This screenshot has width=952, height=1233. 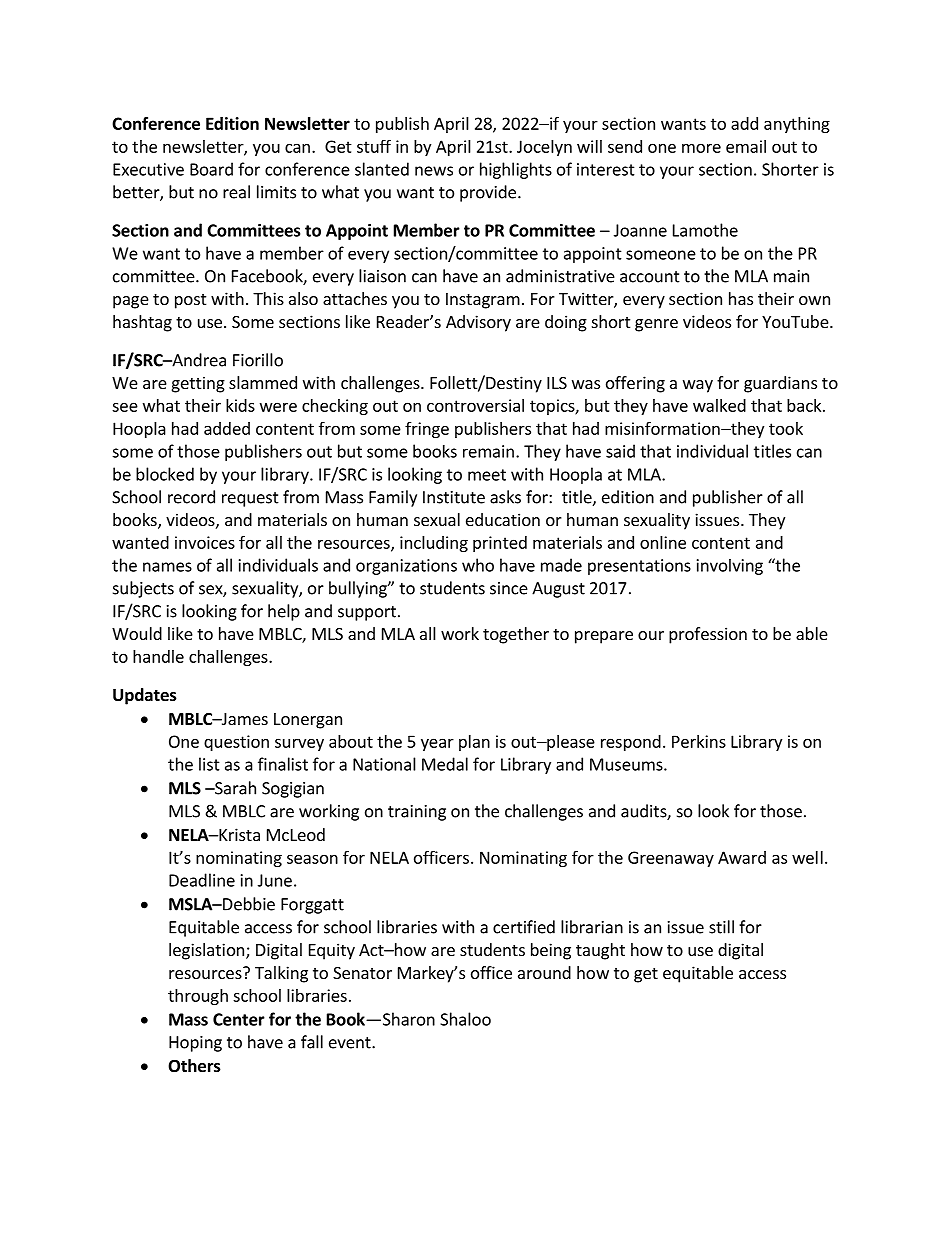 What do you see at coordinates (516, 170) in the screenshot?
I see `highlights` at bounding box center [516, 170].
